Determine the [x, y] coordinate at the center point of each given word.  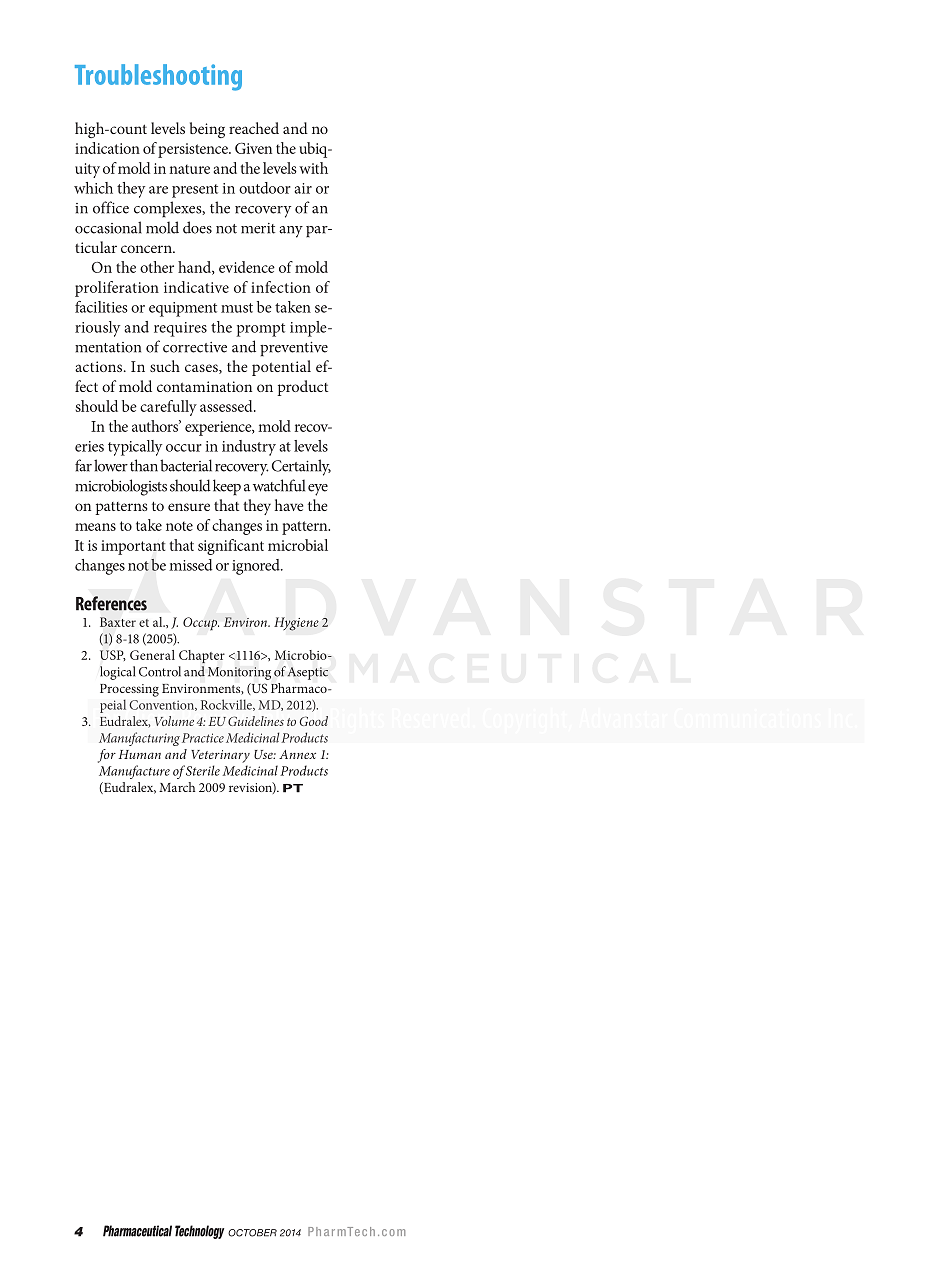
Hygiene [296, 624]
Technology [199, 1232]
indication [107, 148]
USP [113, 655]
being [207, 130]
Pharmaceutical [137, 1231]
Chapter [202, 656]
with [313, 168]
